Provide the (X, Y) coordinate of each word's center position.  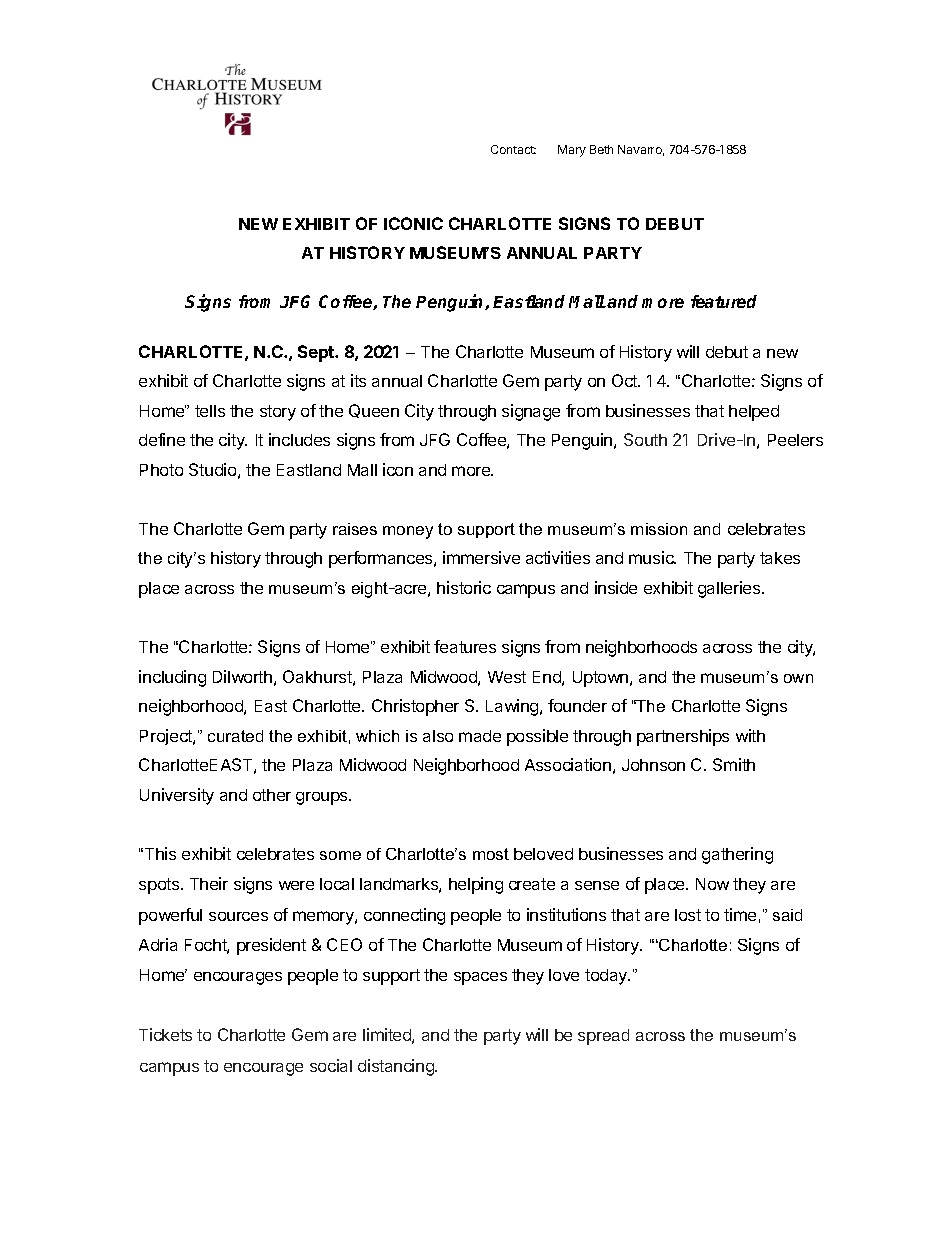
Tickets (165, 1034)
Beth (601, 149)
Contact (513, 149)
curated (235, 736)
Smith (734, 764)
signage (531, 412)
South (645, 439)
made (480, 736)
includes (299, 439)
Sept (317, 353)
